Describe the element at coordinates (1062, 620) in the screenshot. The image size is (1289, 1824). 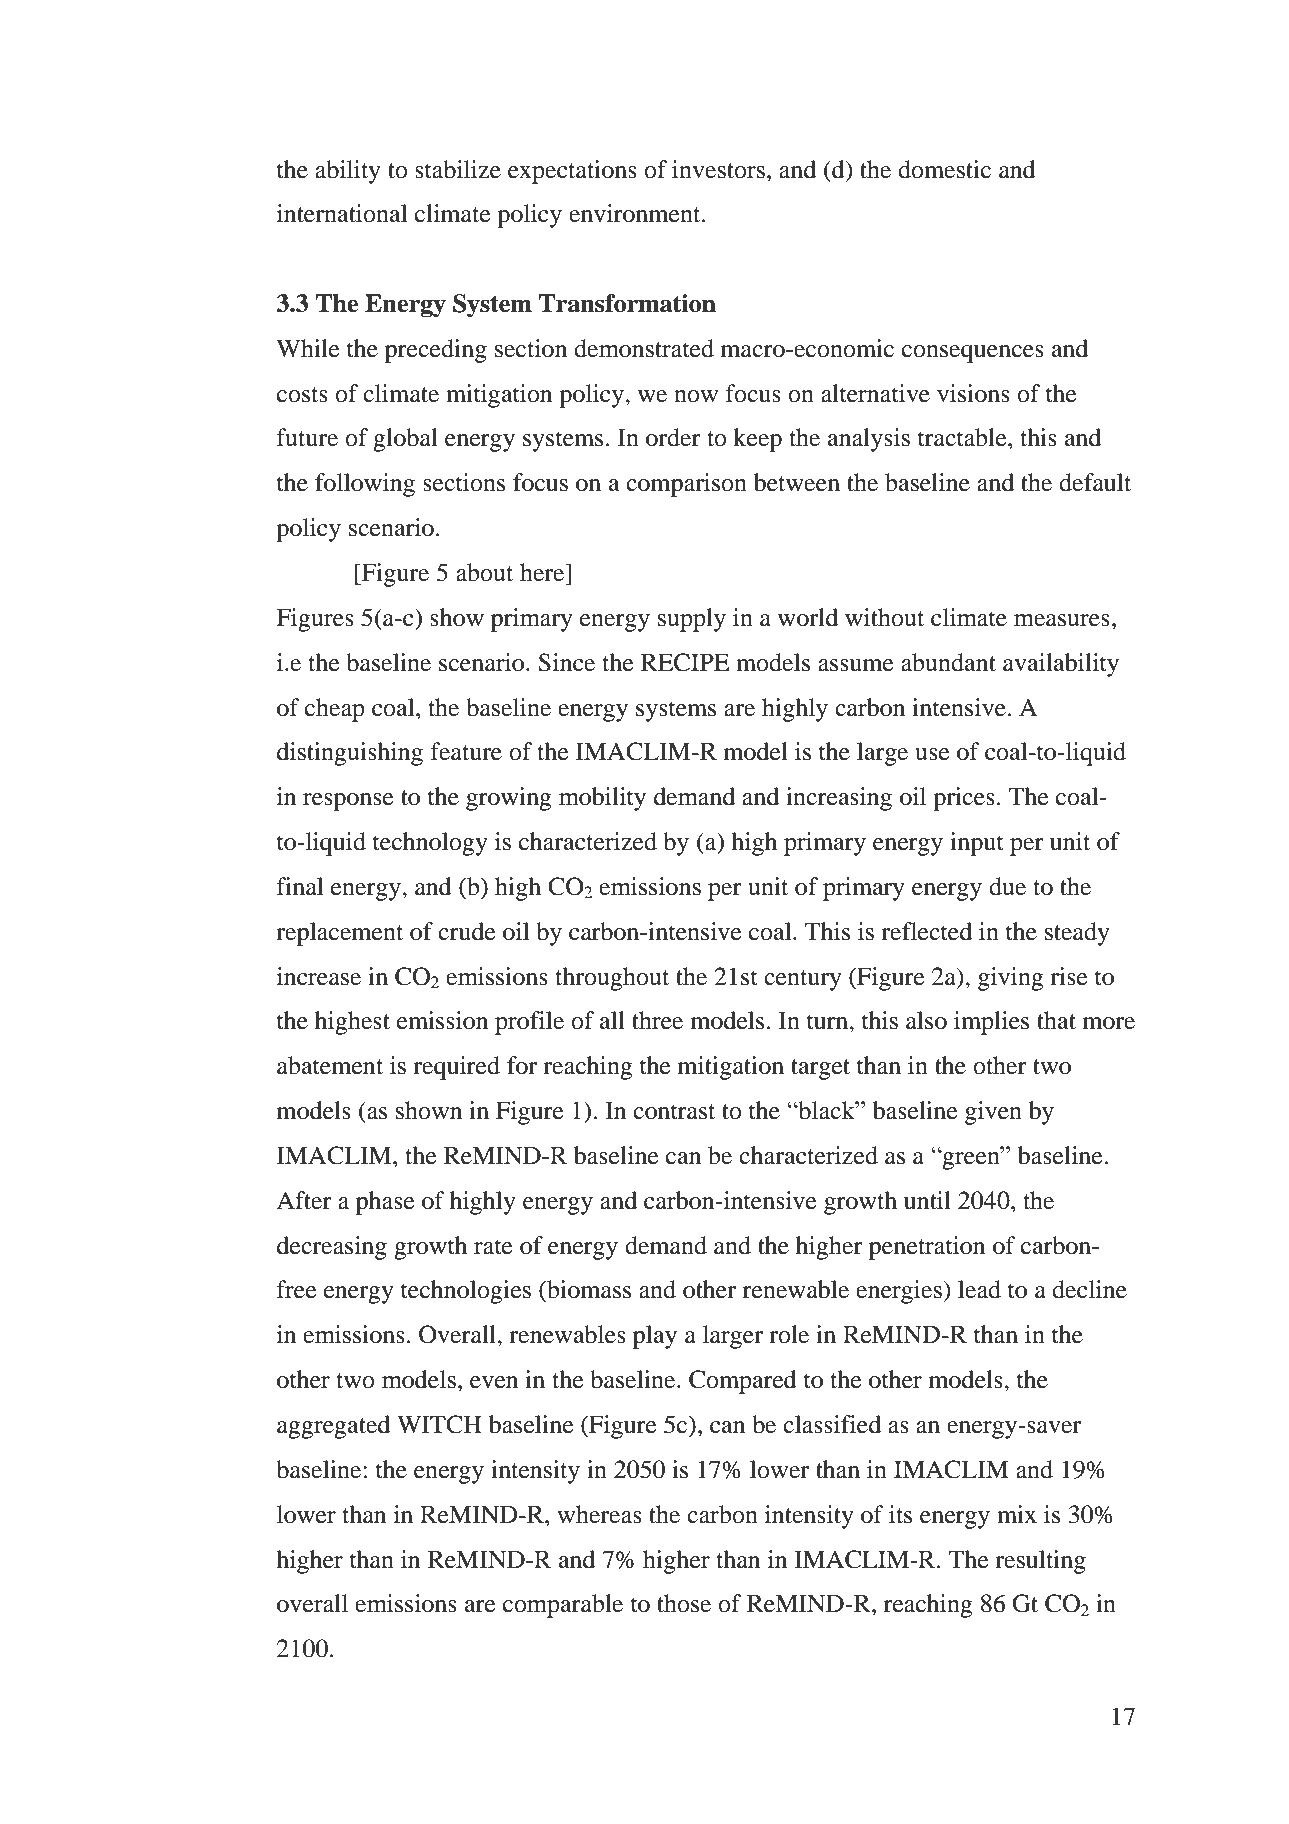
I see `measures` at that location.
